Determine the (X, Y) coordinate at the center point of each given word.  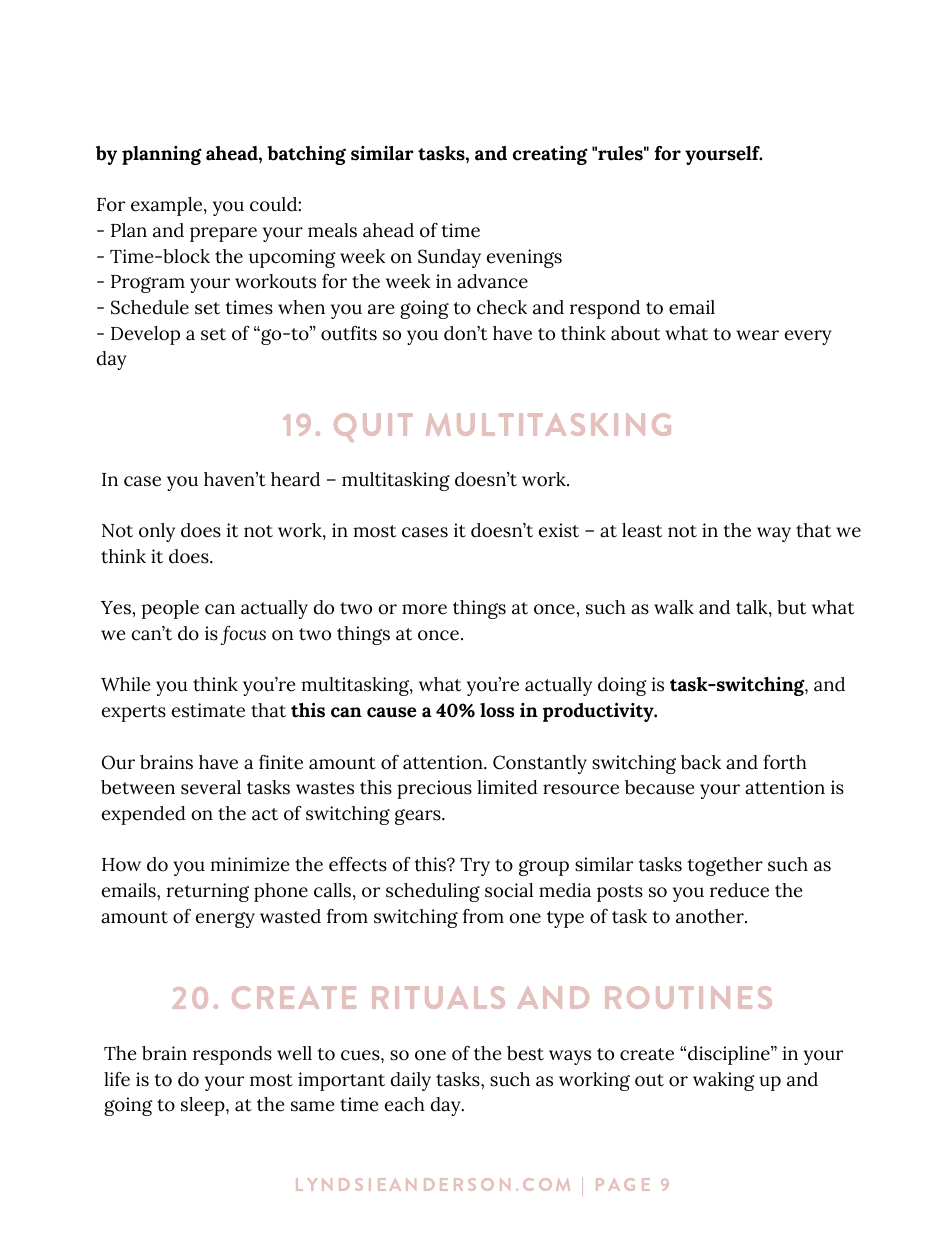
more (424, 609)
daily (410, 1081)
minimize (249, 864)
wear (757, 335)
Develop (145, 335)
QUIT (373, 427)
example (168, 206)
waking (724, 1081)
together (725, 866)
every (808, 337)
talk (753, 608)
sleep (204, 1106)
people (170, 609)
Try (475, 867)
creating (550, 155)
